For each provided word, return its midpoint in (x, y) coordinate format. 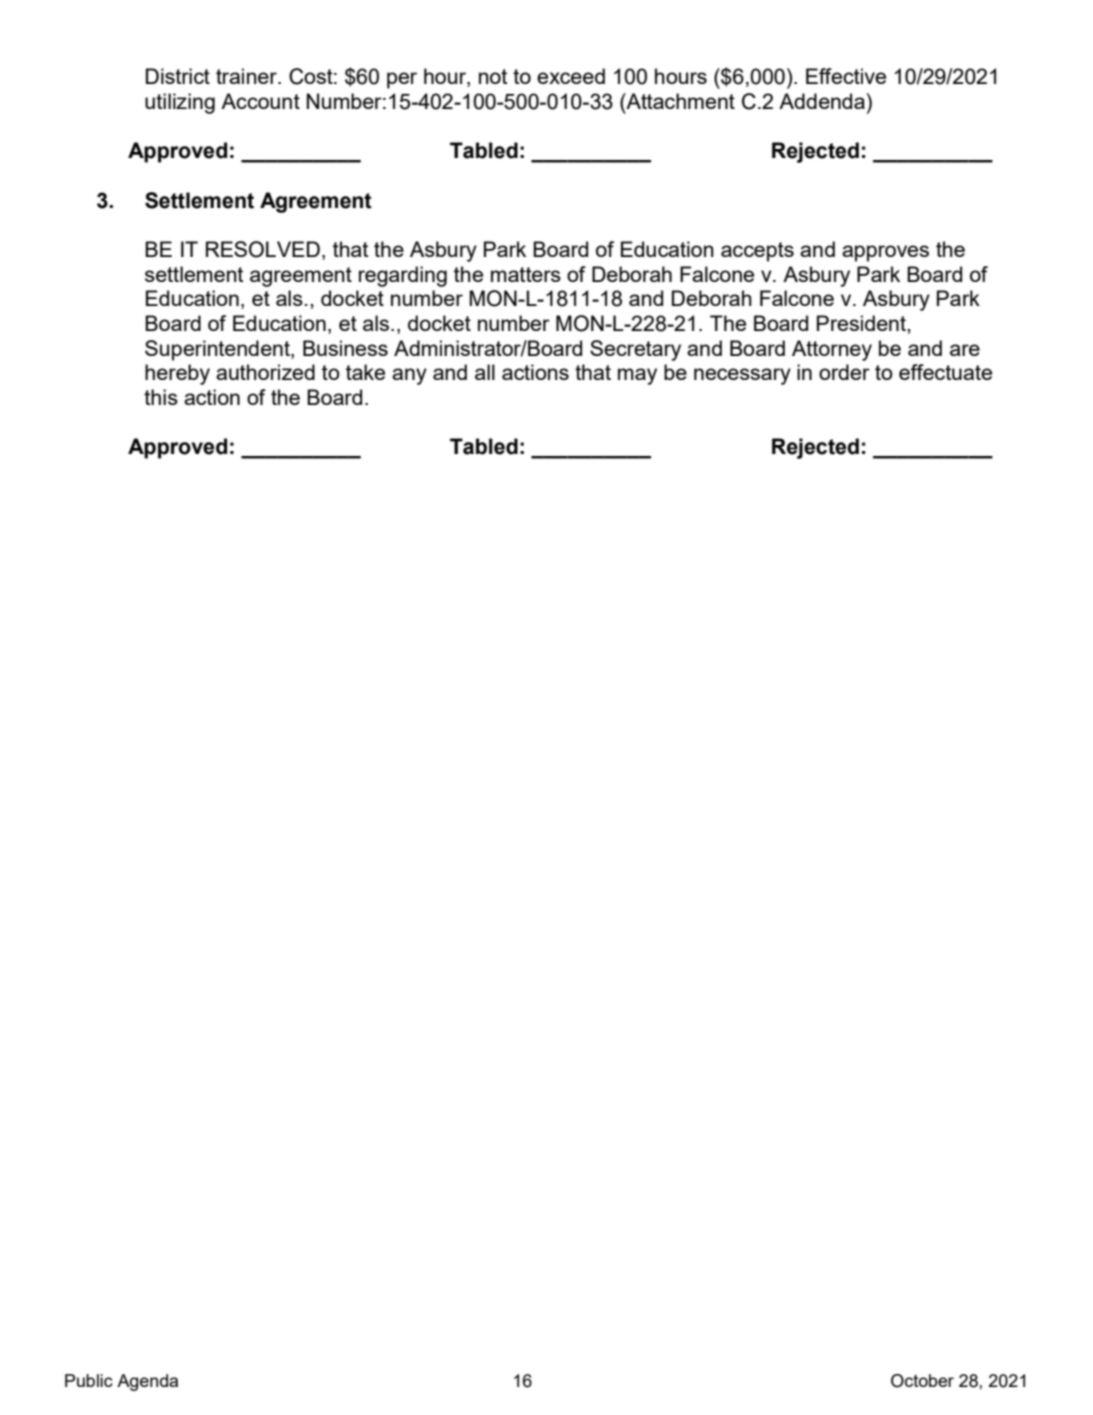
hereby (177, 374)
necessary (742, 376)
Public (89, 1380)
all (485, 372)
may (637, 376)
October (922, 1381)
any (409, 376)
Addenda (823, 101)
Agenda (147, 1382)
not (493, 76)
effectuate (945, 372)
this (161, 397)
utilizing (180, 103)
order (844, 372)
